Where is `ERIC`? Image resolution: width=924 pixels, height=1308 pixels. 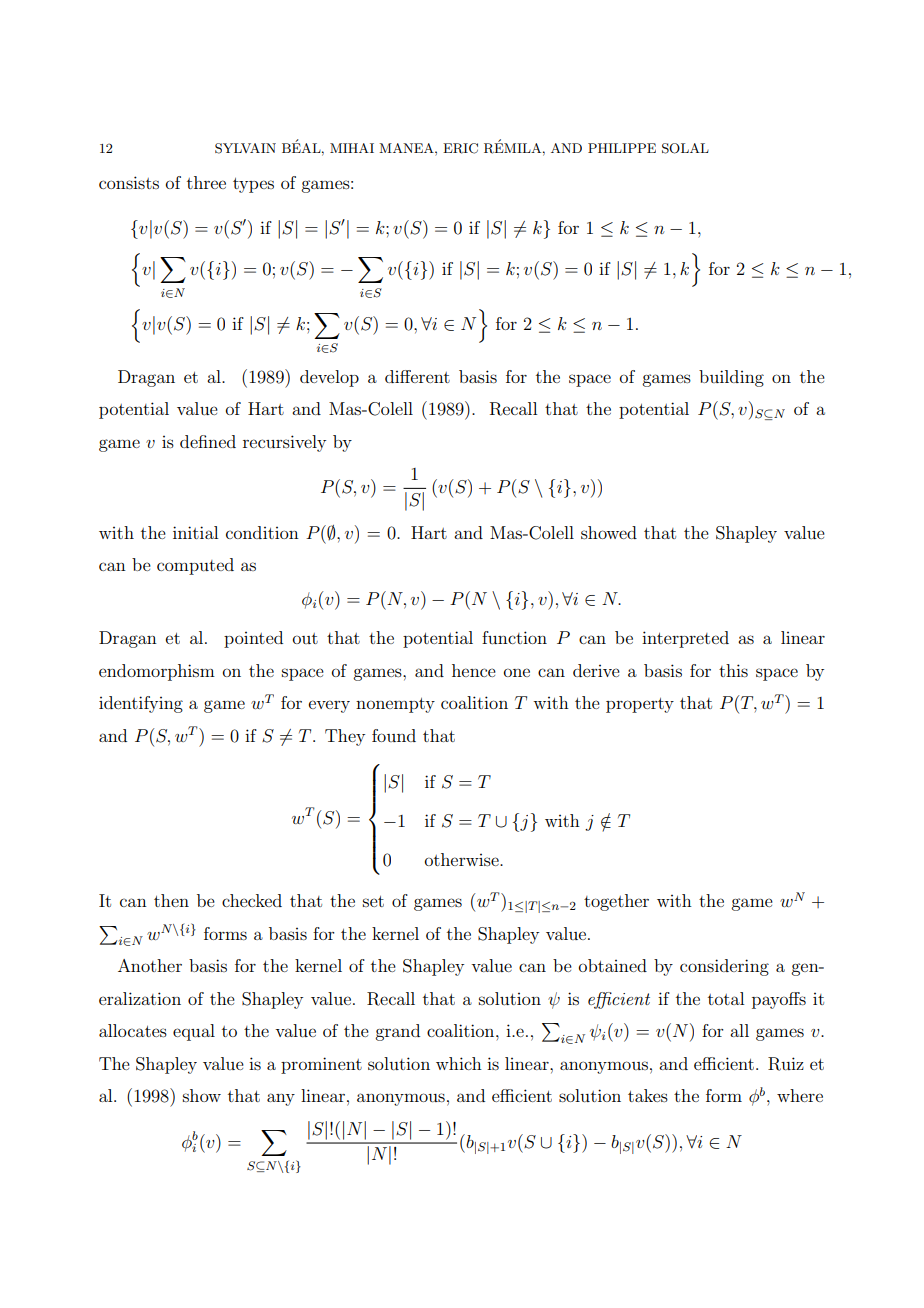
ERIC is located at coordinates (460, 148).
